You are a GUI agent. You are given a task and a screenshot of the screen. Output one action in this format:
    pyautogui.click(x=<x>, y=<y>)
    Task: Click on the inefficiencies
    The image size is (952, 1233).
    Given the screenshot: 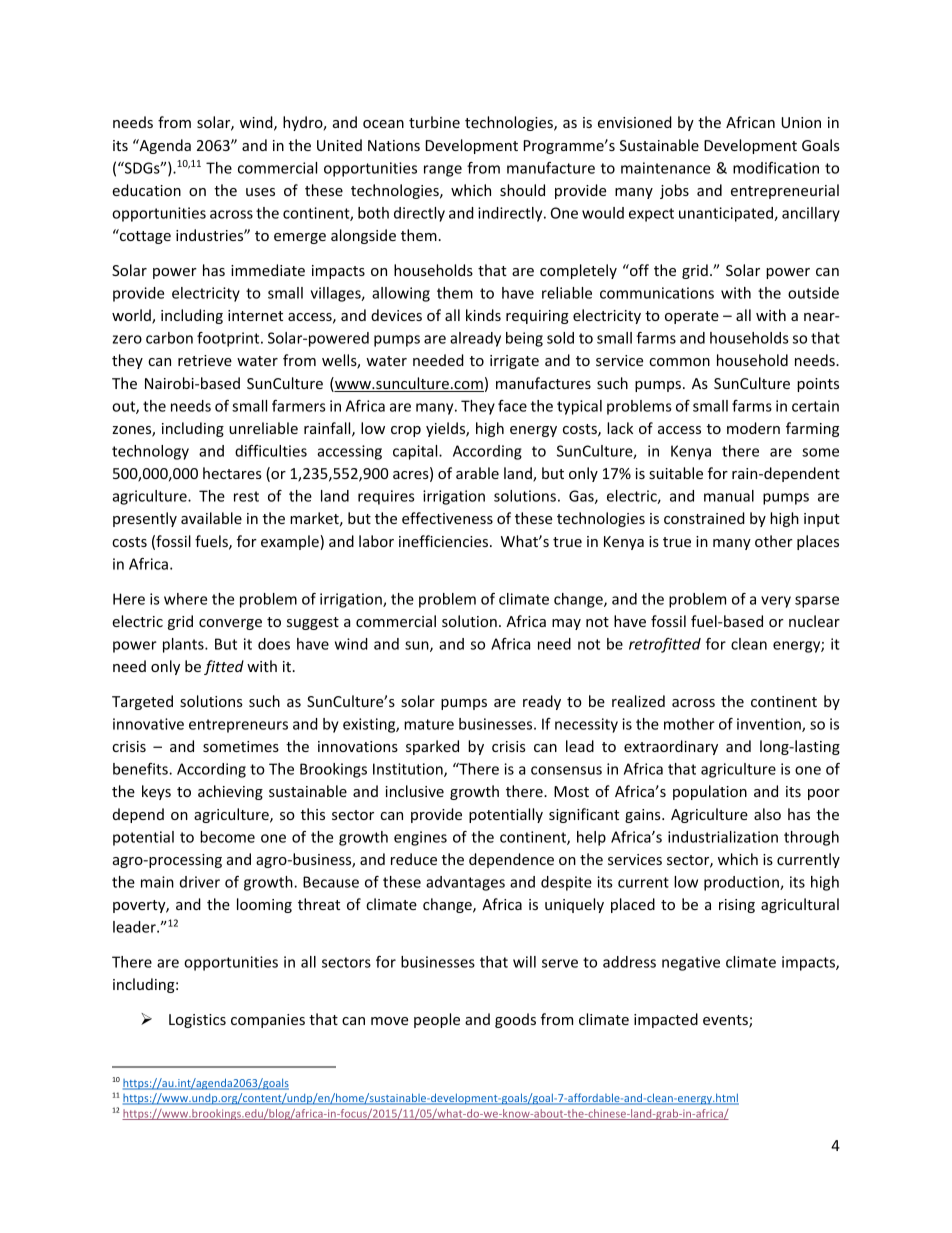 What is the action you would take?
    pyautogui.click(x=443, y=541)
